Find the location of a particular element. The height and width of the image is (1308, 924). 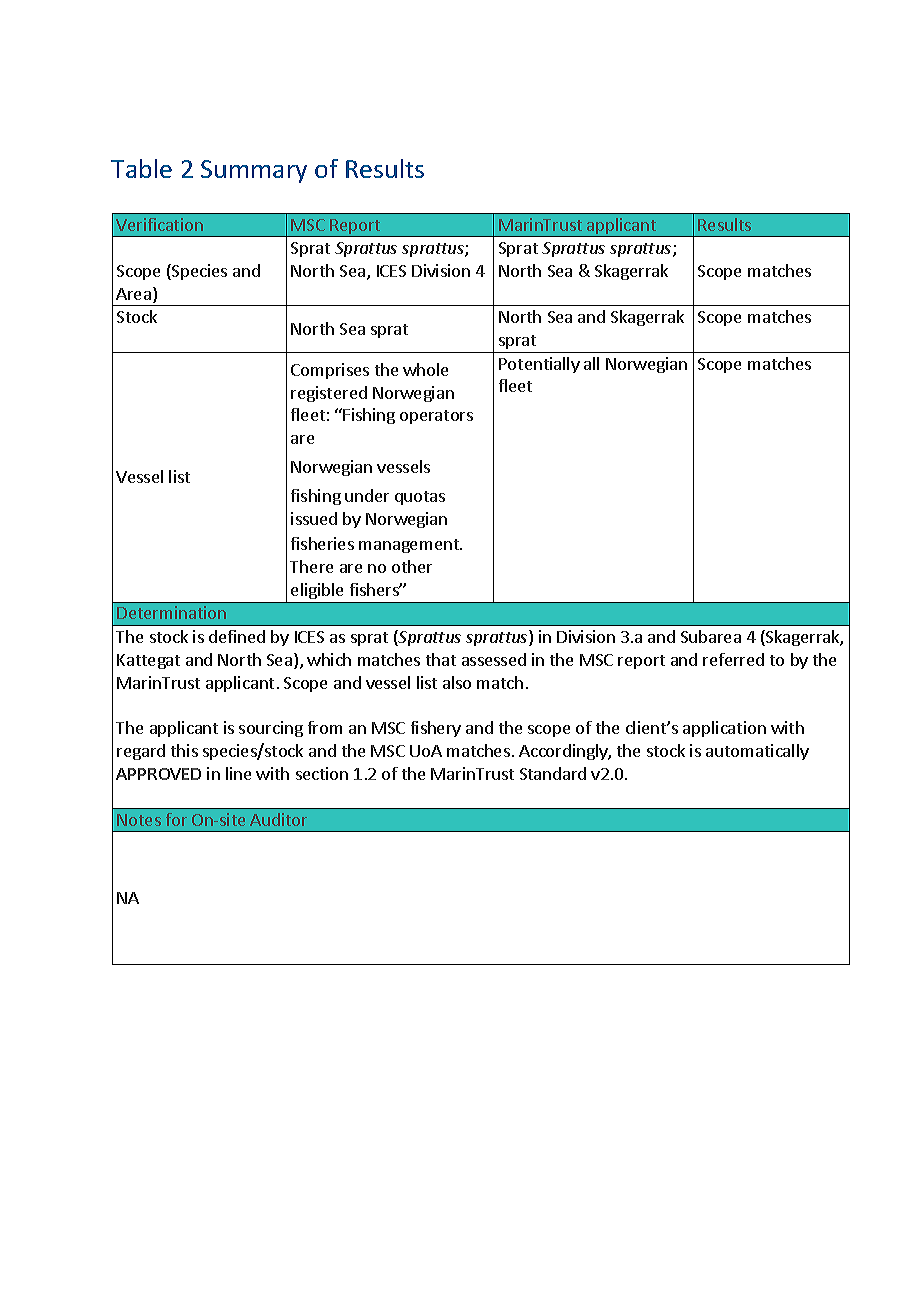

Comprises is located at coordinates (330, 371).
